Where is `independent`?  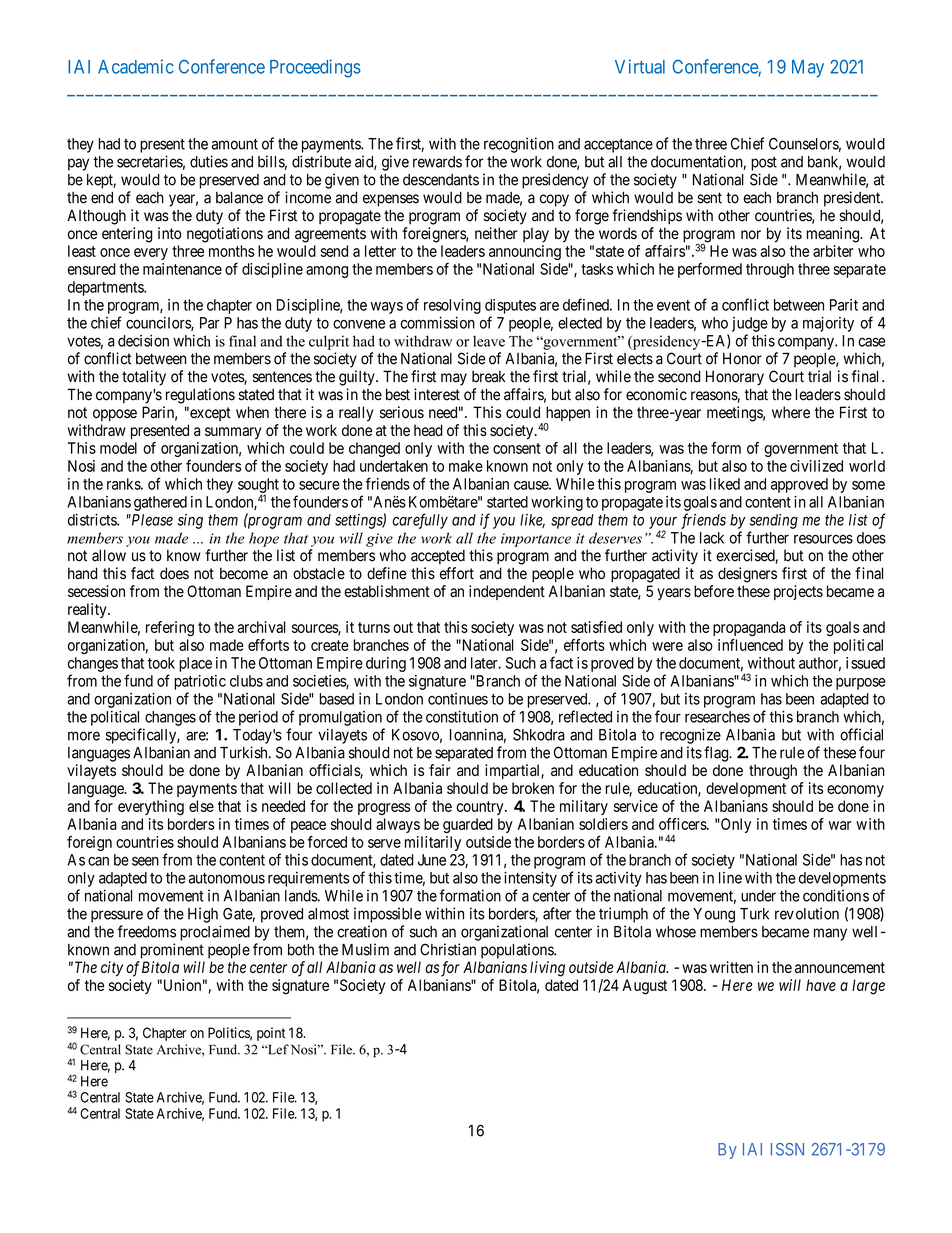
independent is located at coordinates (507, 592).
